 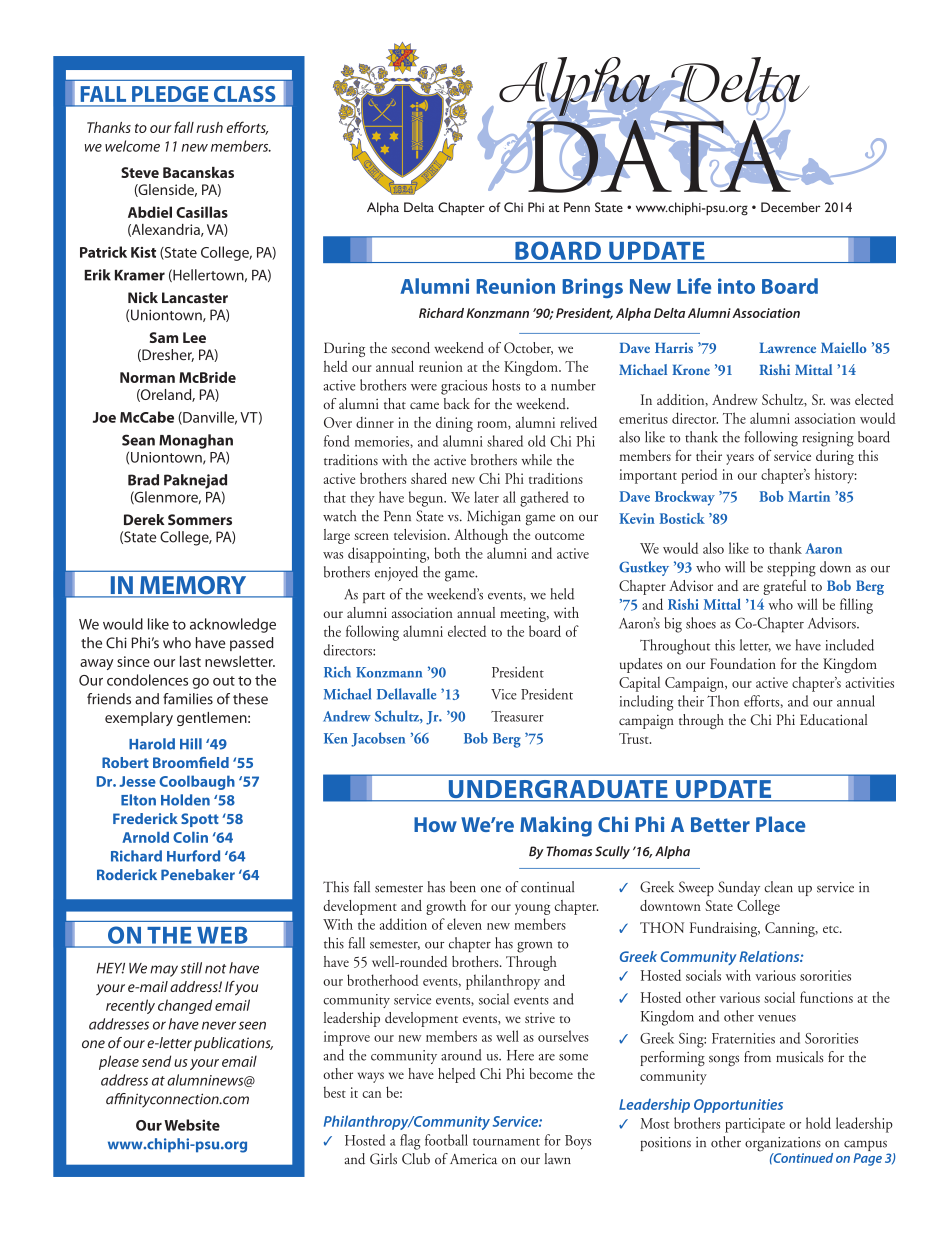 What do you see at coordinates (787, 348) in the document?
I see `Lawrence` at bounding box center [787, 348].
